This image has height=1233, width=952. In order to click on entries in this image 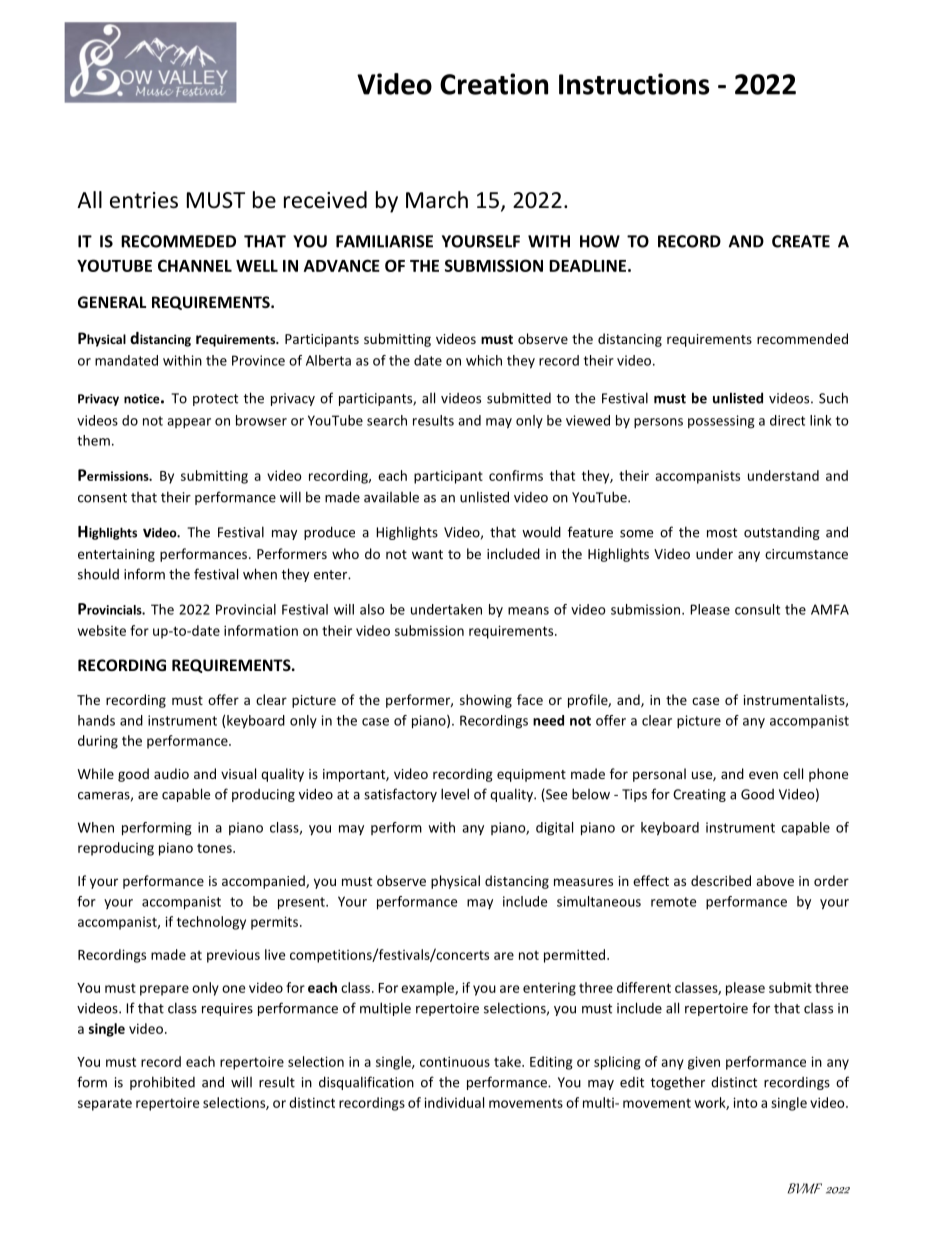, I will do `click(144, 200)`.
